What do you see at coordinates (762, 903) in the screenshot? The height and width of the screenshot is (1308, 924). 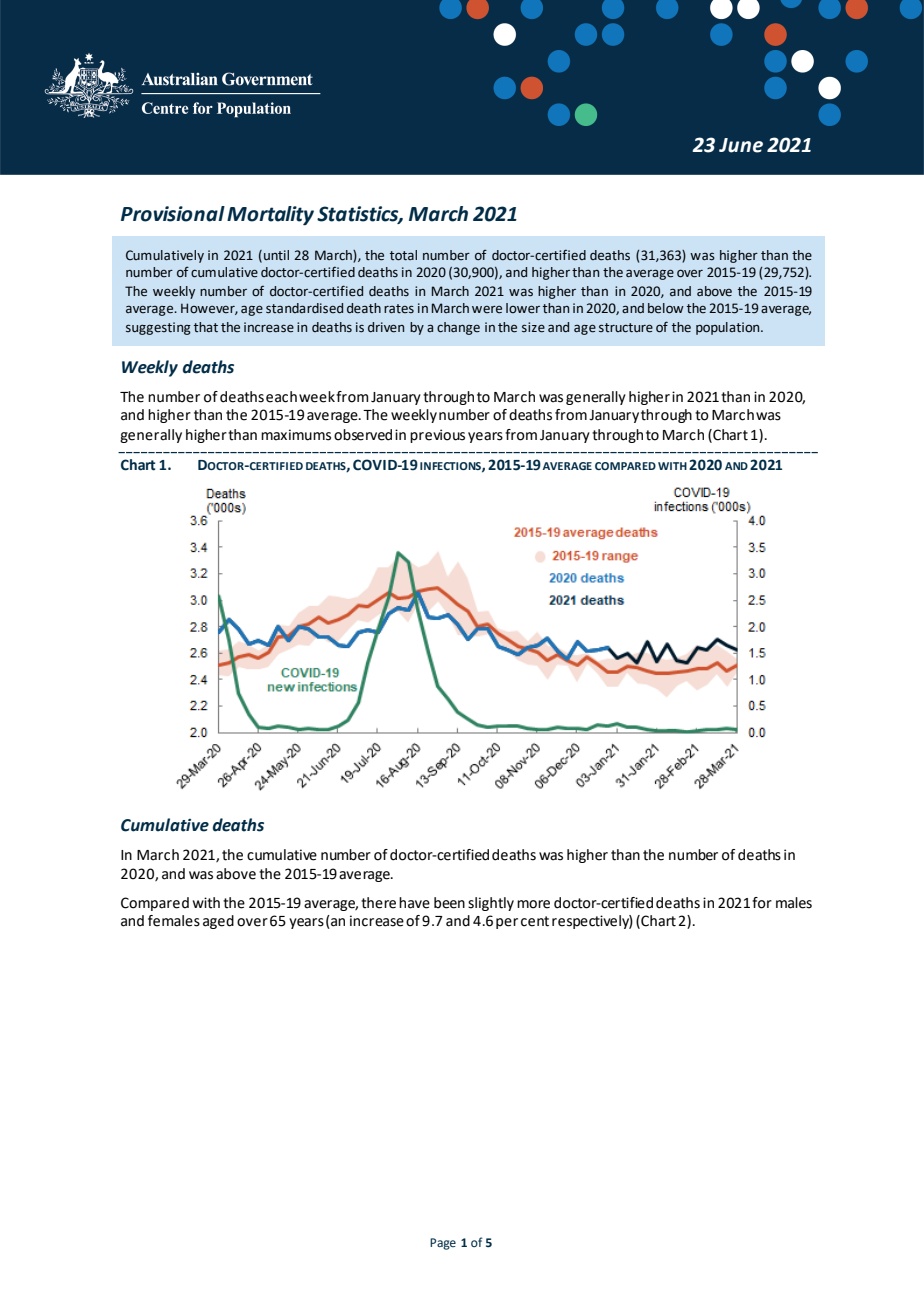 I see `for` at bounding box center [762, 903].
